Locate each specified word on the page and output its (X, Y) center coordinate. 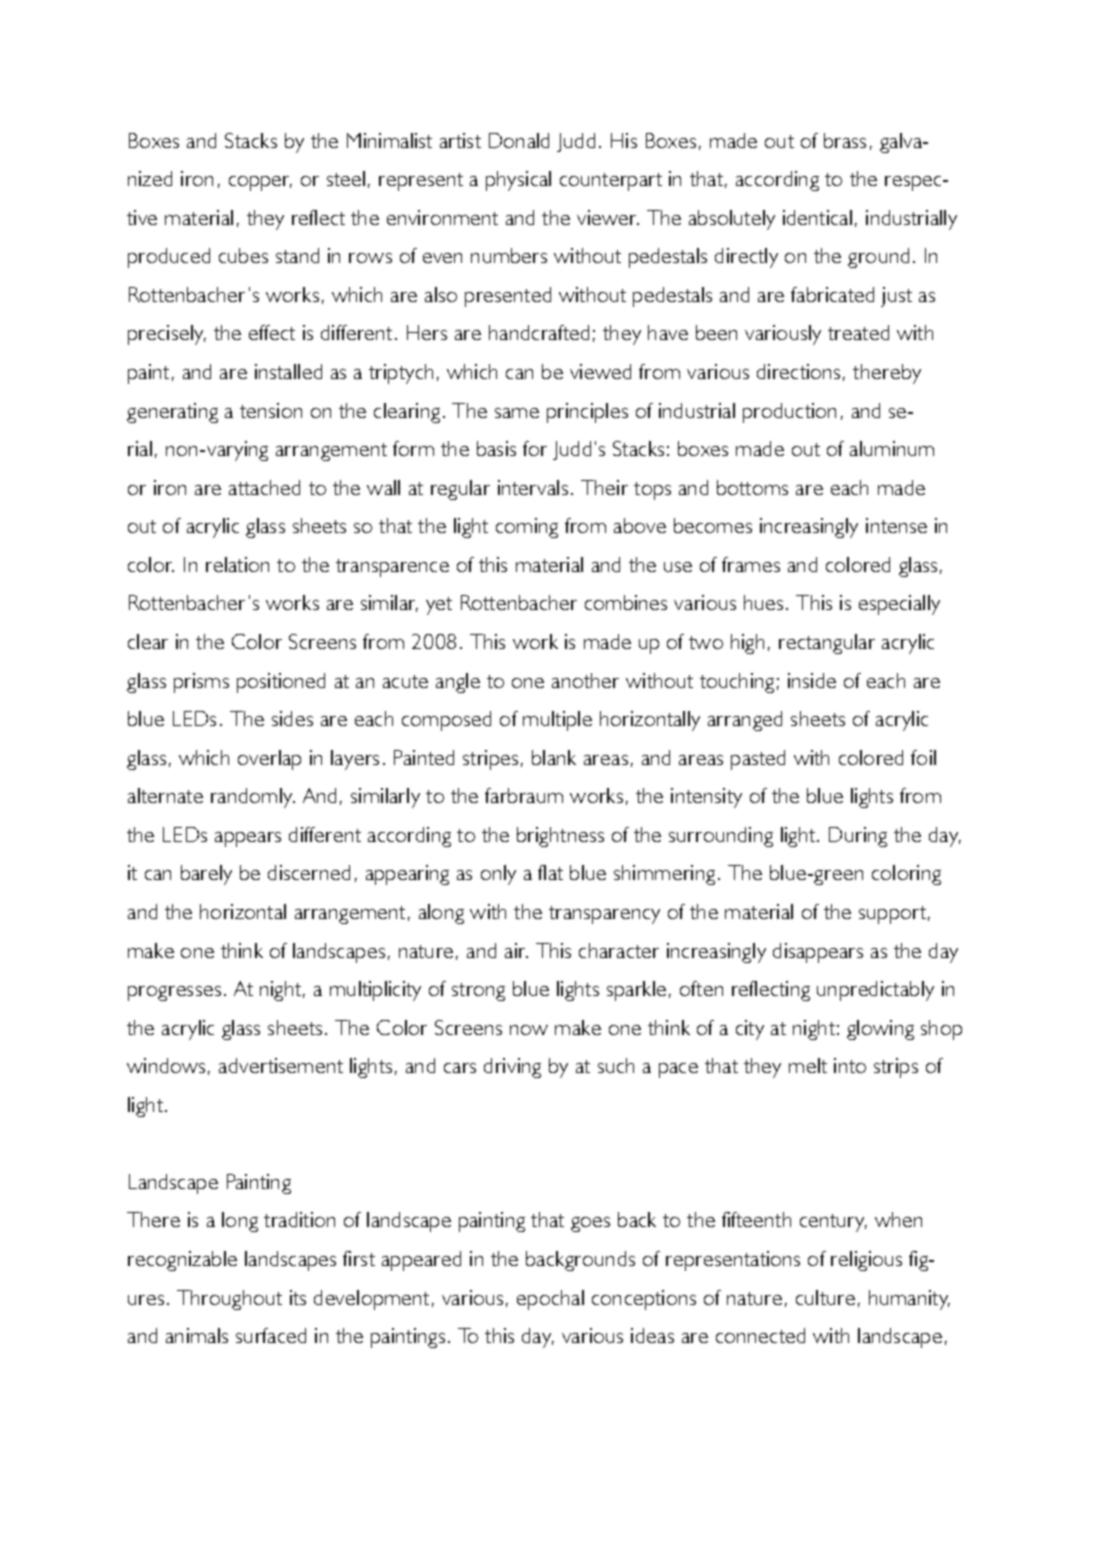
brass (845, 140)
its (298, 1297)
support (892, 915)
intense (896, 525)
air (516, 950)
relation (237, 564)
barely (206, 875)
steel (346, 178)
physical (518, 181)
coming (527, 528)
